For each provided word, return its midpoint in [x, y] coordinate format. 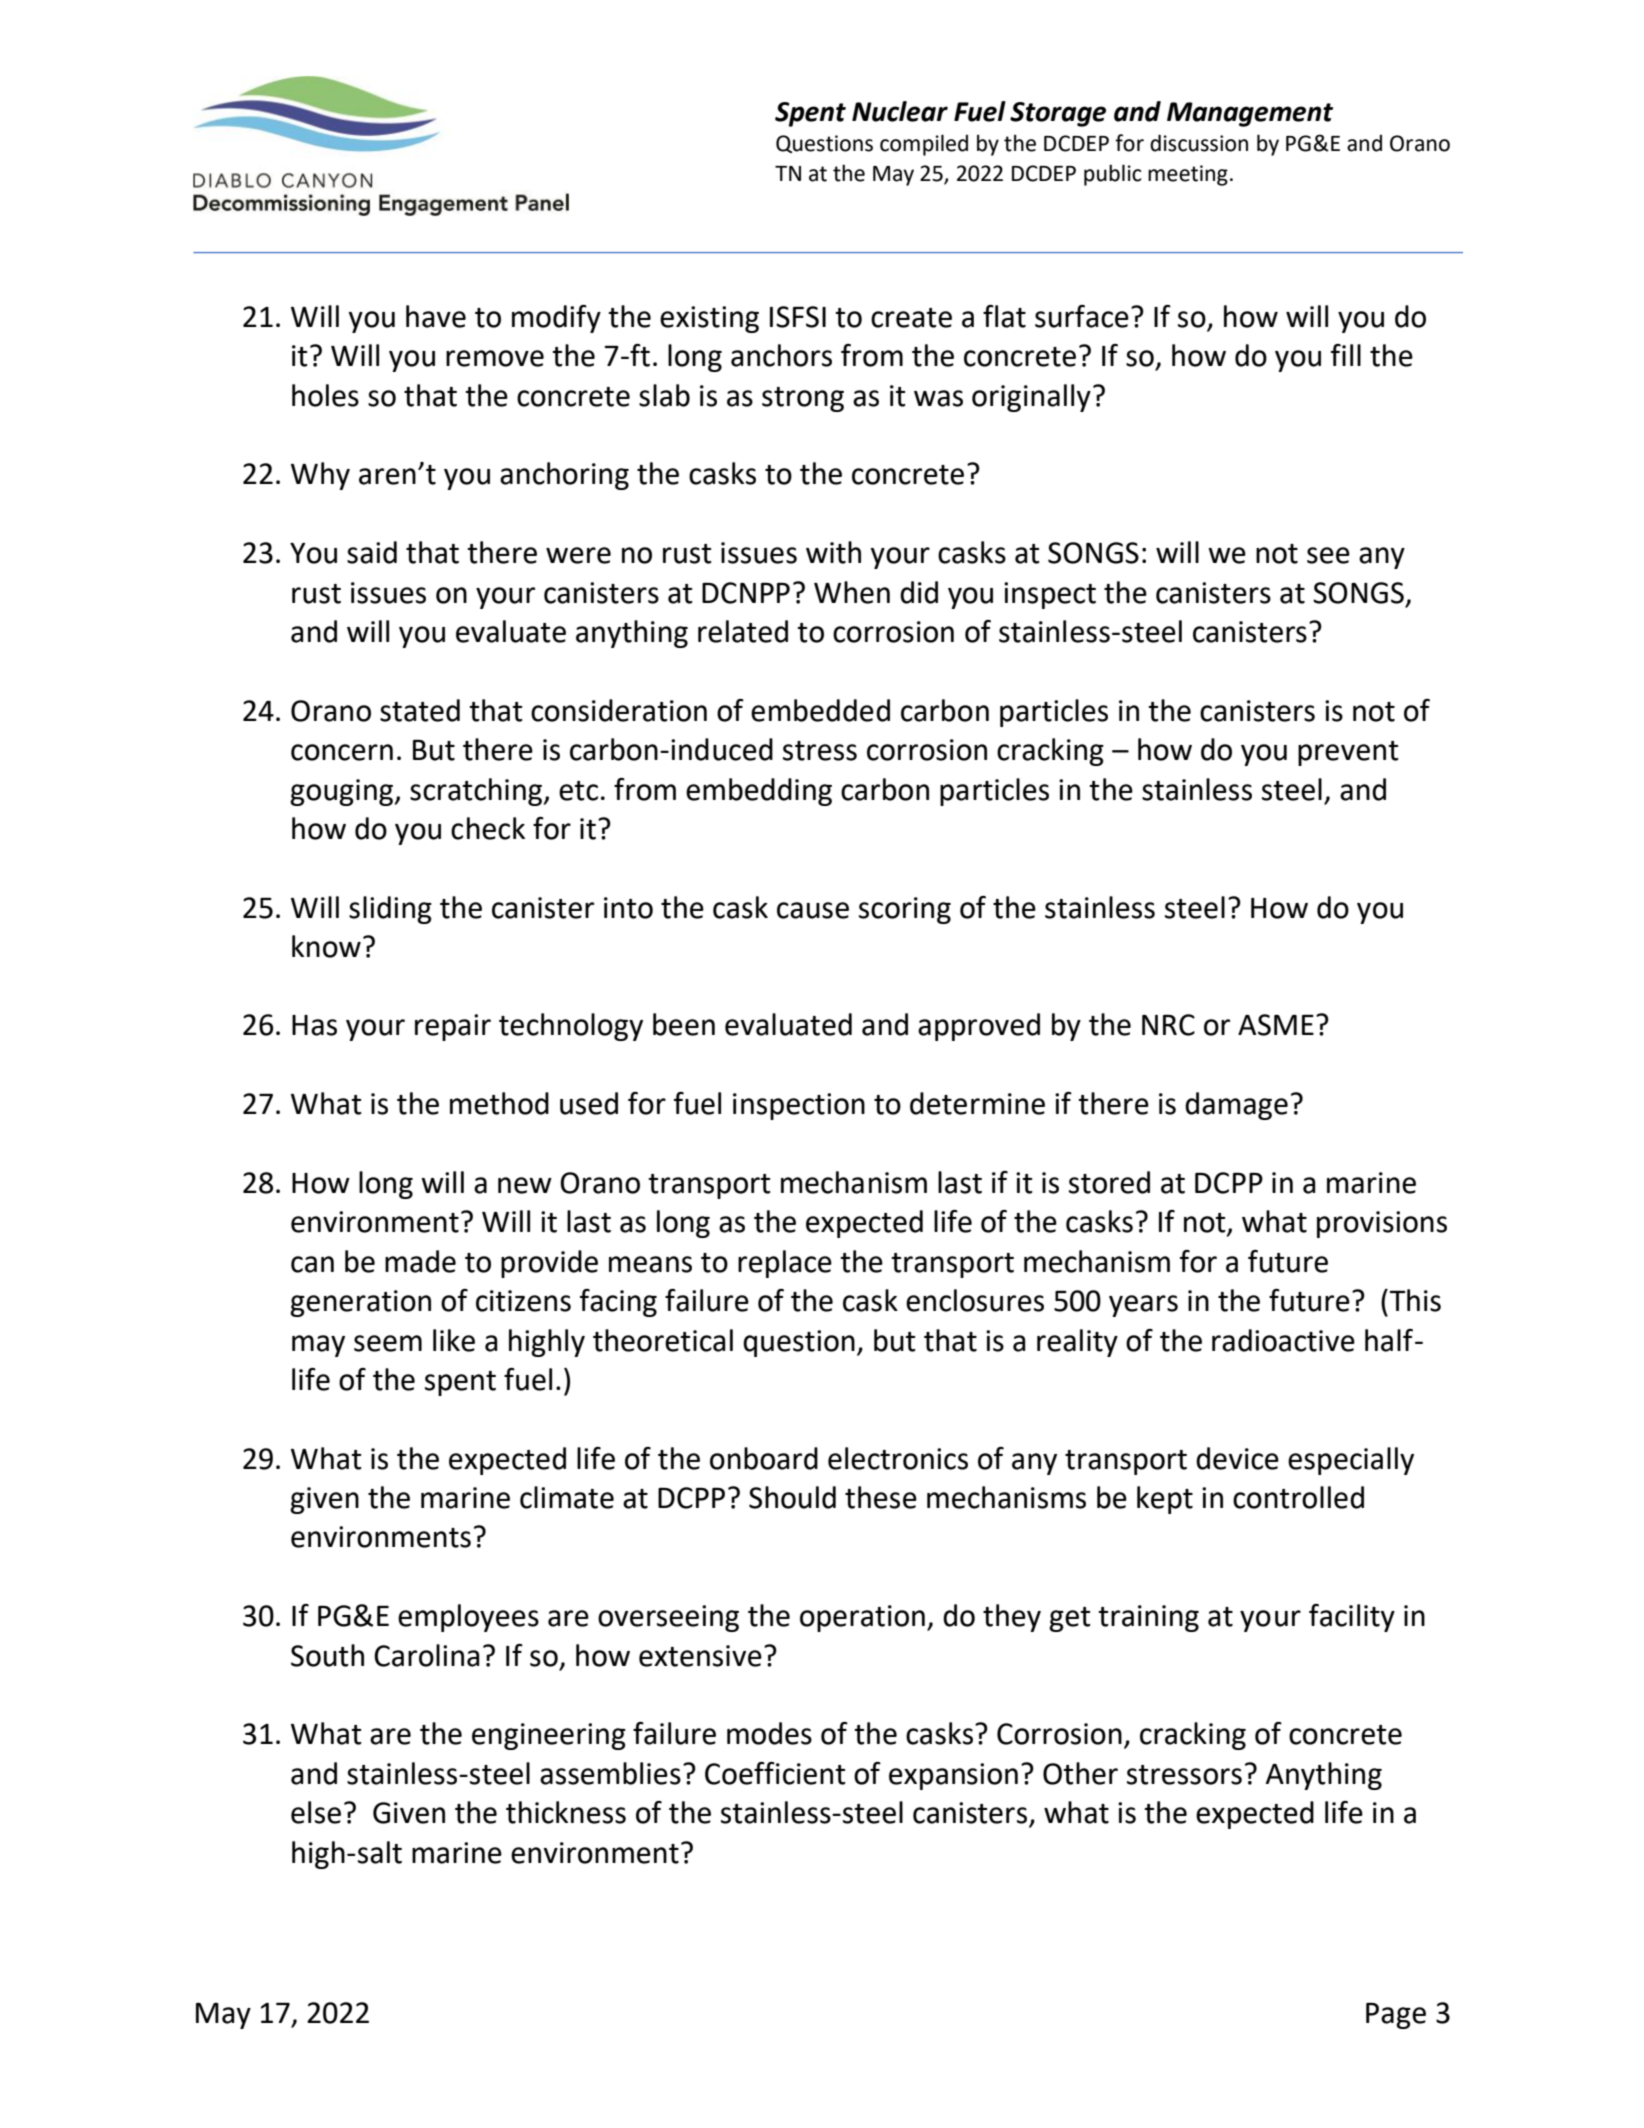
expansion [953, 1776]
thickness [566, 1812]
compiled [924, 145]
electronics [898, 1458]
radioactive [1283, 1340]
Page [1396, 2016]
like [454, 1340]
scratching [477, 792]
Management [1250, 114]
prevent [1348, 753]
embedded [820, 710]
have [436, 316]
